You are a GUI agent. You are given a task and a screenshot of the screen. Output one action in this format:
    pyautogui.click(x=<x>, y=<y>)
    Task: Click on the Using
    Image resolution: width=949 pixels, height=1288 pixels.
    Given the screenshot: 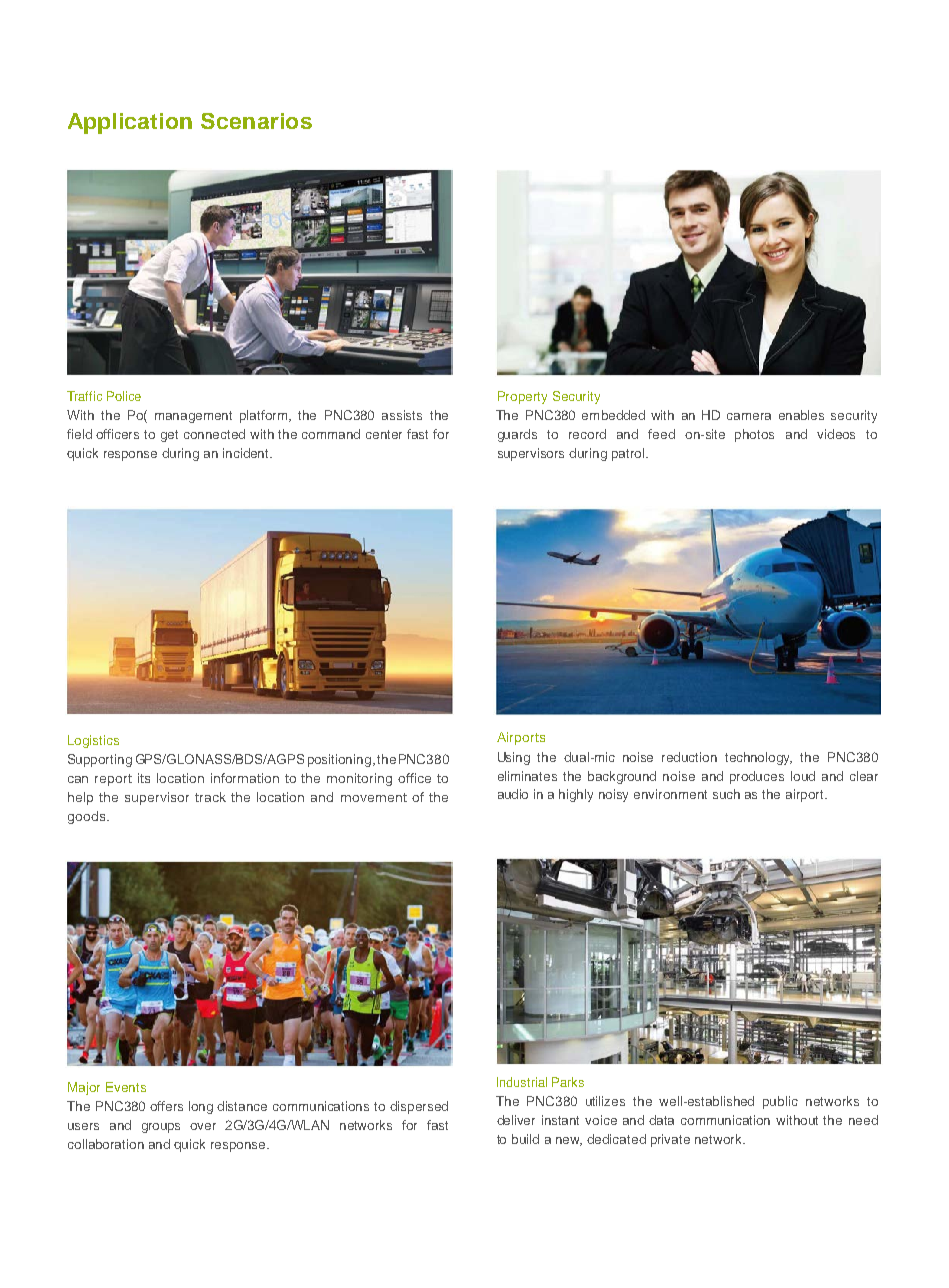 What is the action you would take?
    pyautogui.click(x=514, y=758)
